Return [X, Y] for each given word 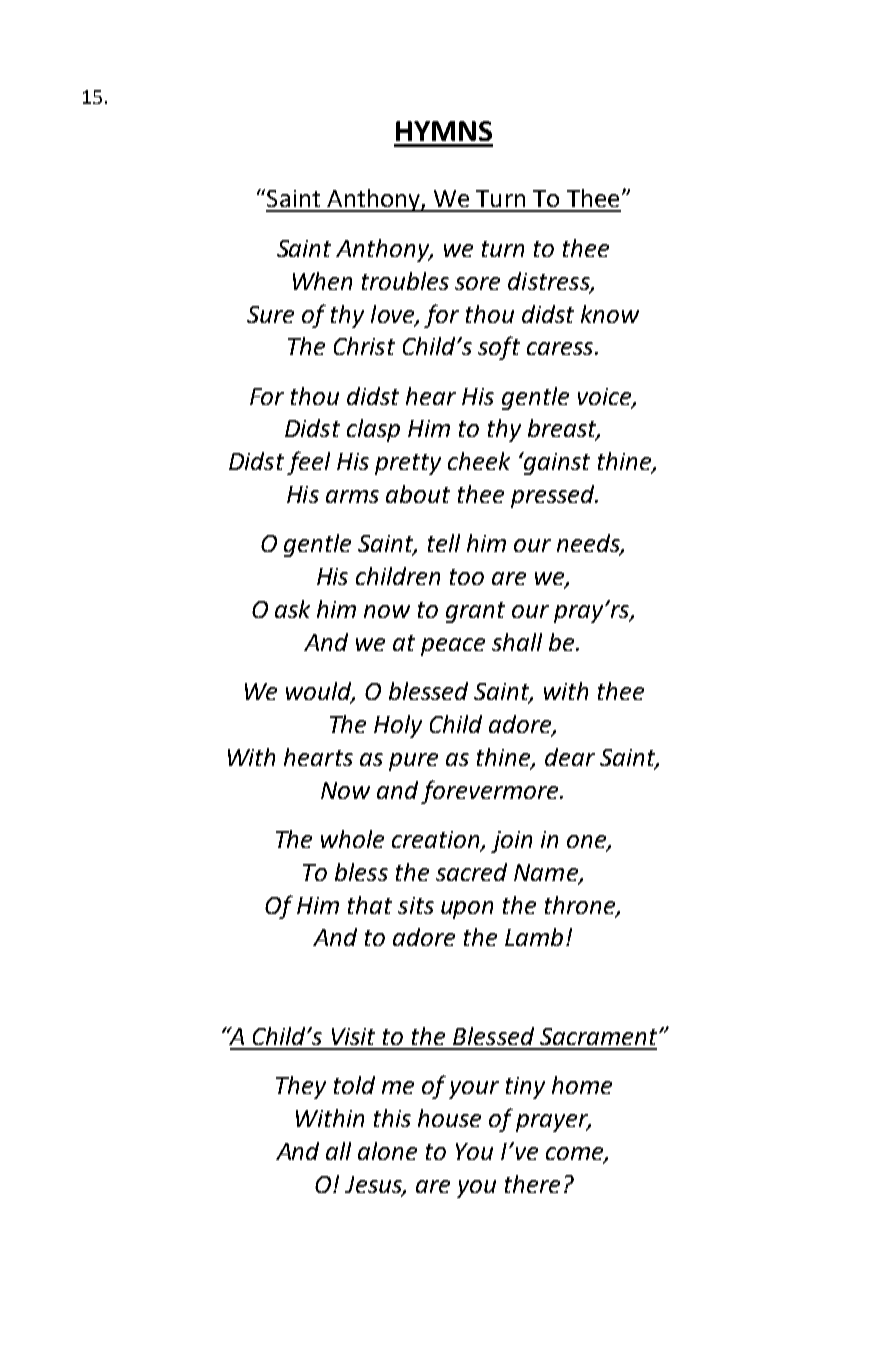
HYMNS [444, 131]
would [320, 692]
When [322, 281]
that [370, 905]
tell [444, 543]
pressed [554, 496]
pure [413, 762]
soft [499, 348]
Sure [270, 314]
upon [467, 910]
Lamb [534, 937]
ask [292, 609]
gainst [556, 463]
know [610, 314]
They [301, 1087]
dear [570, 757]
